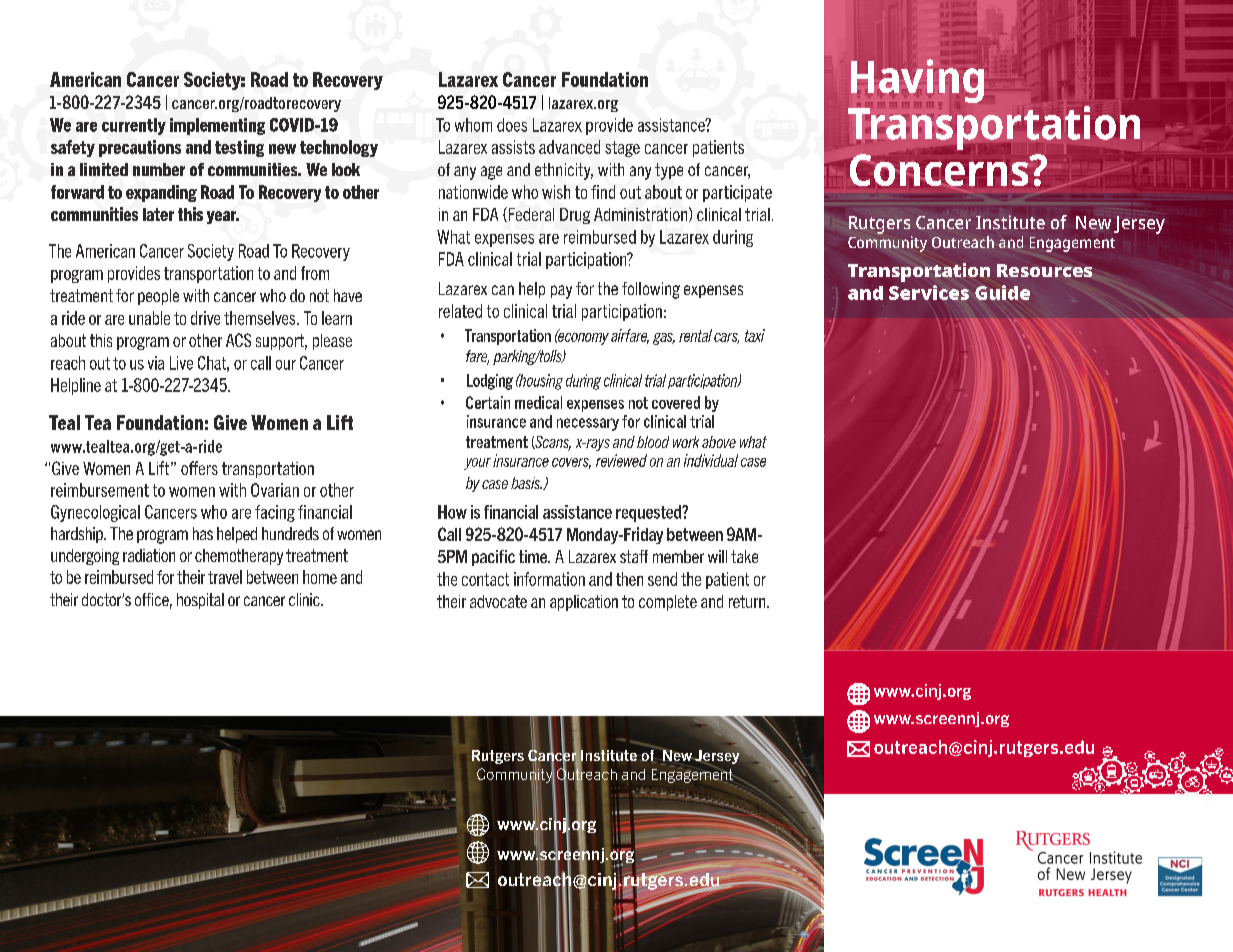 The height and width of the document is (952, 1233). I want to click on covered, so click(676, 402).
